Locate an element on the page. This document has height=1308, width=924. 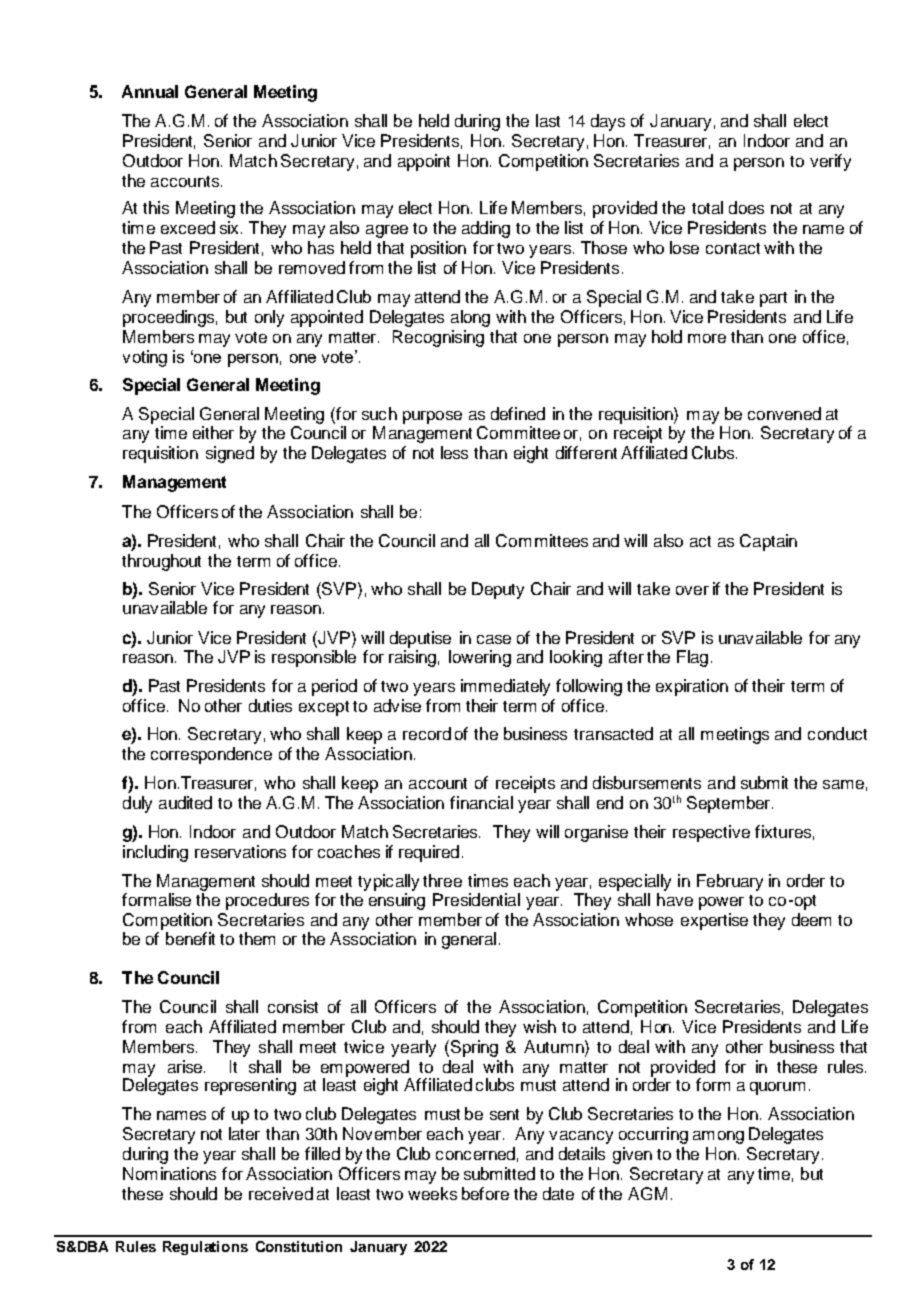
verify is located at coordinates (830, 162).
